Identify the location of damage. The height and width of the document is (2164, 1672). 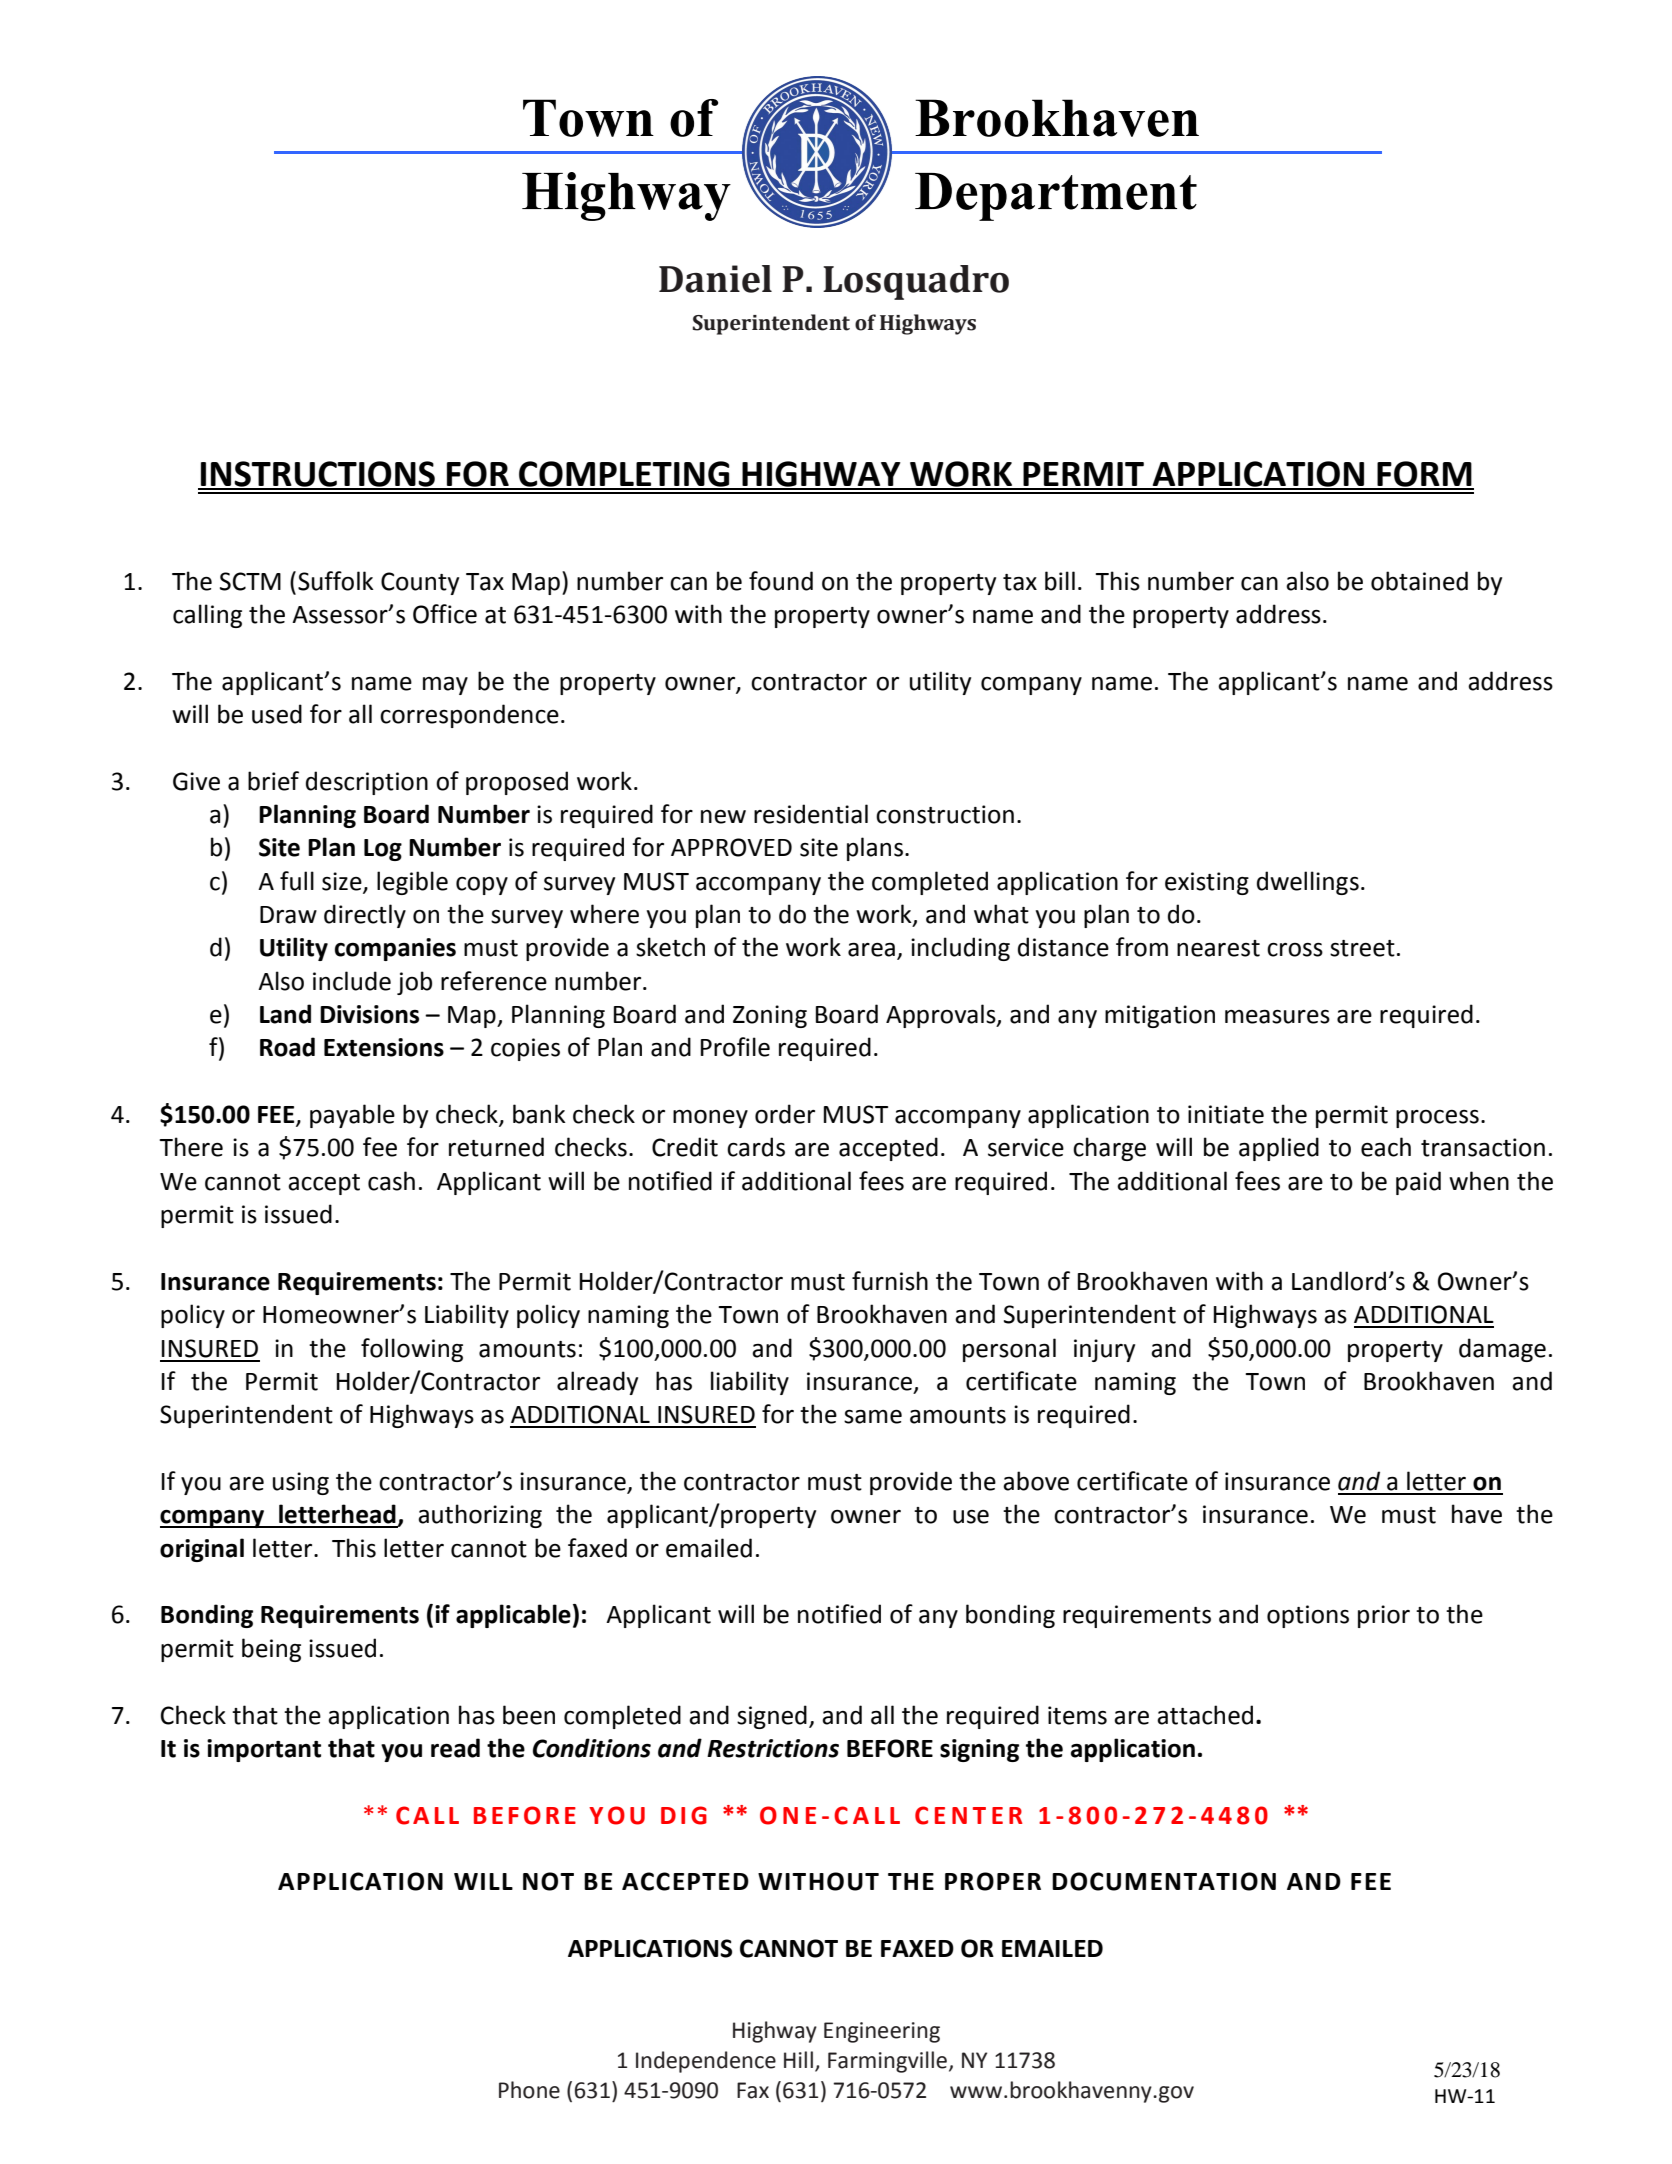
(1502, 1350).
